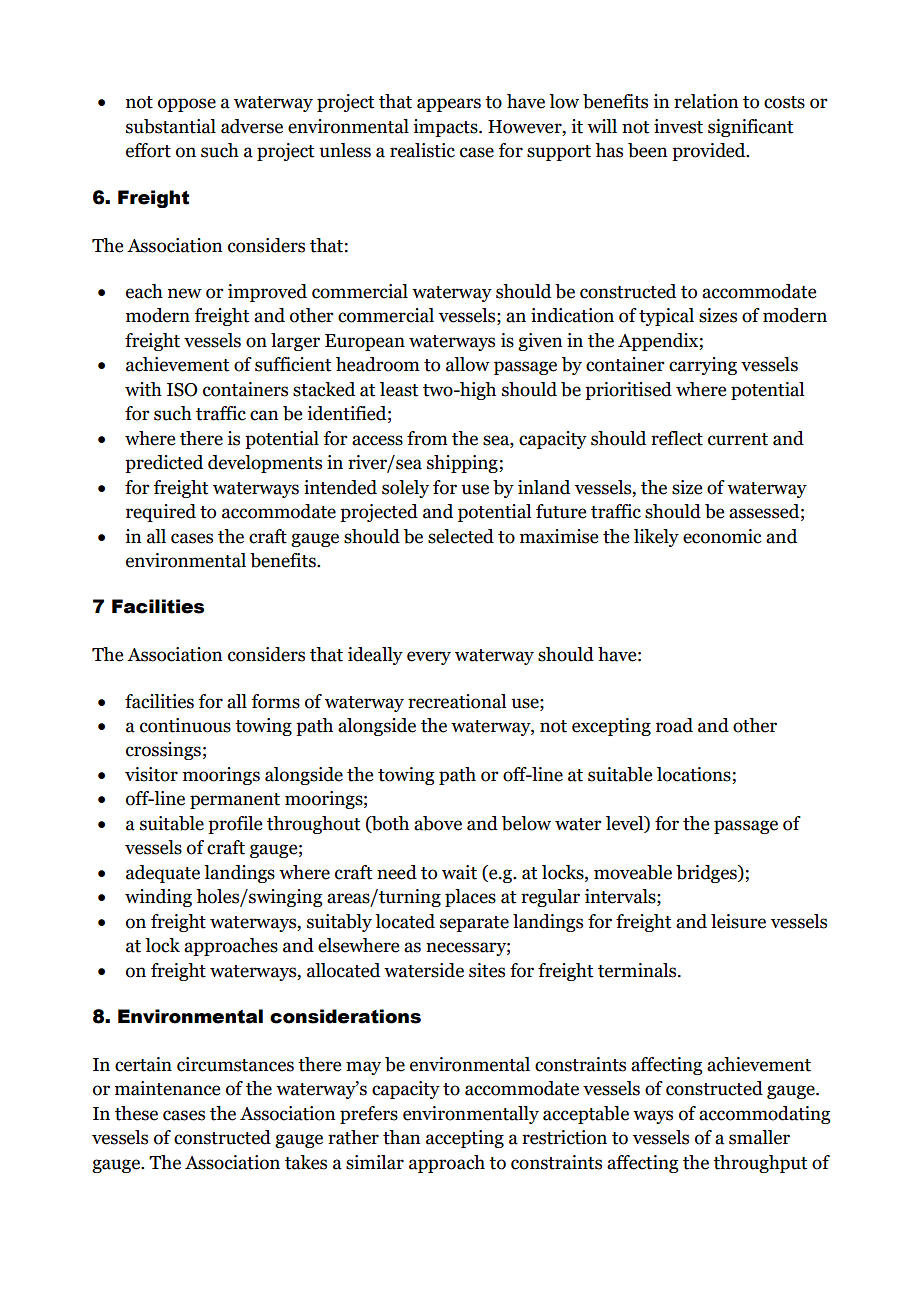 The image size is (924, 1308). I want to click on accepting, so click(465, 1139).
